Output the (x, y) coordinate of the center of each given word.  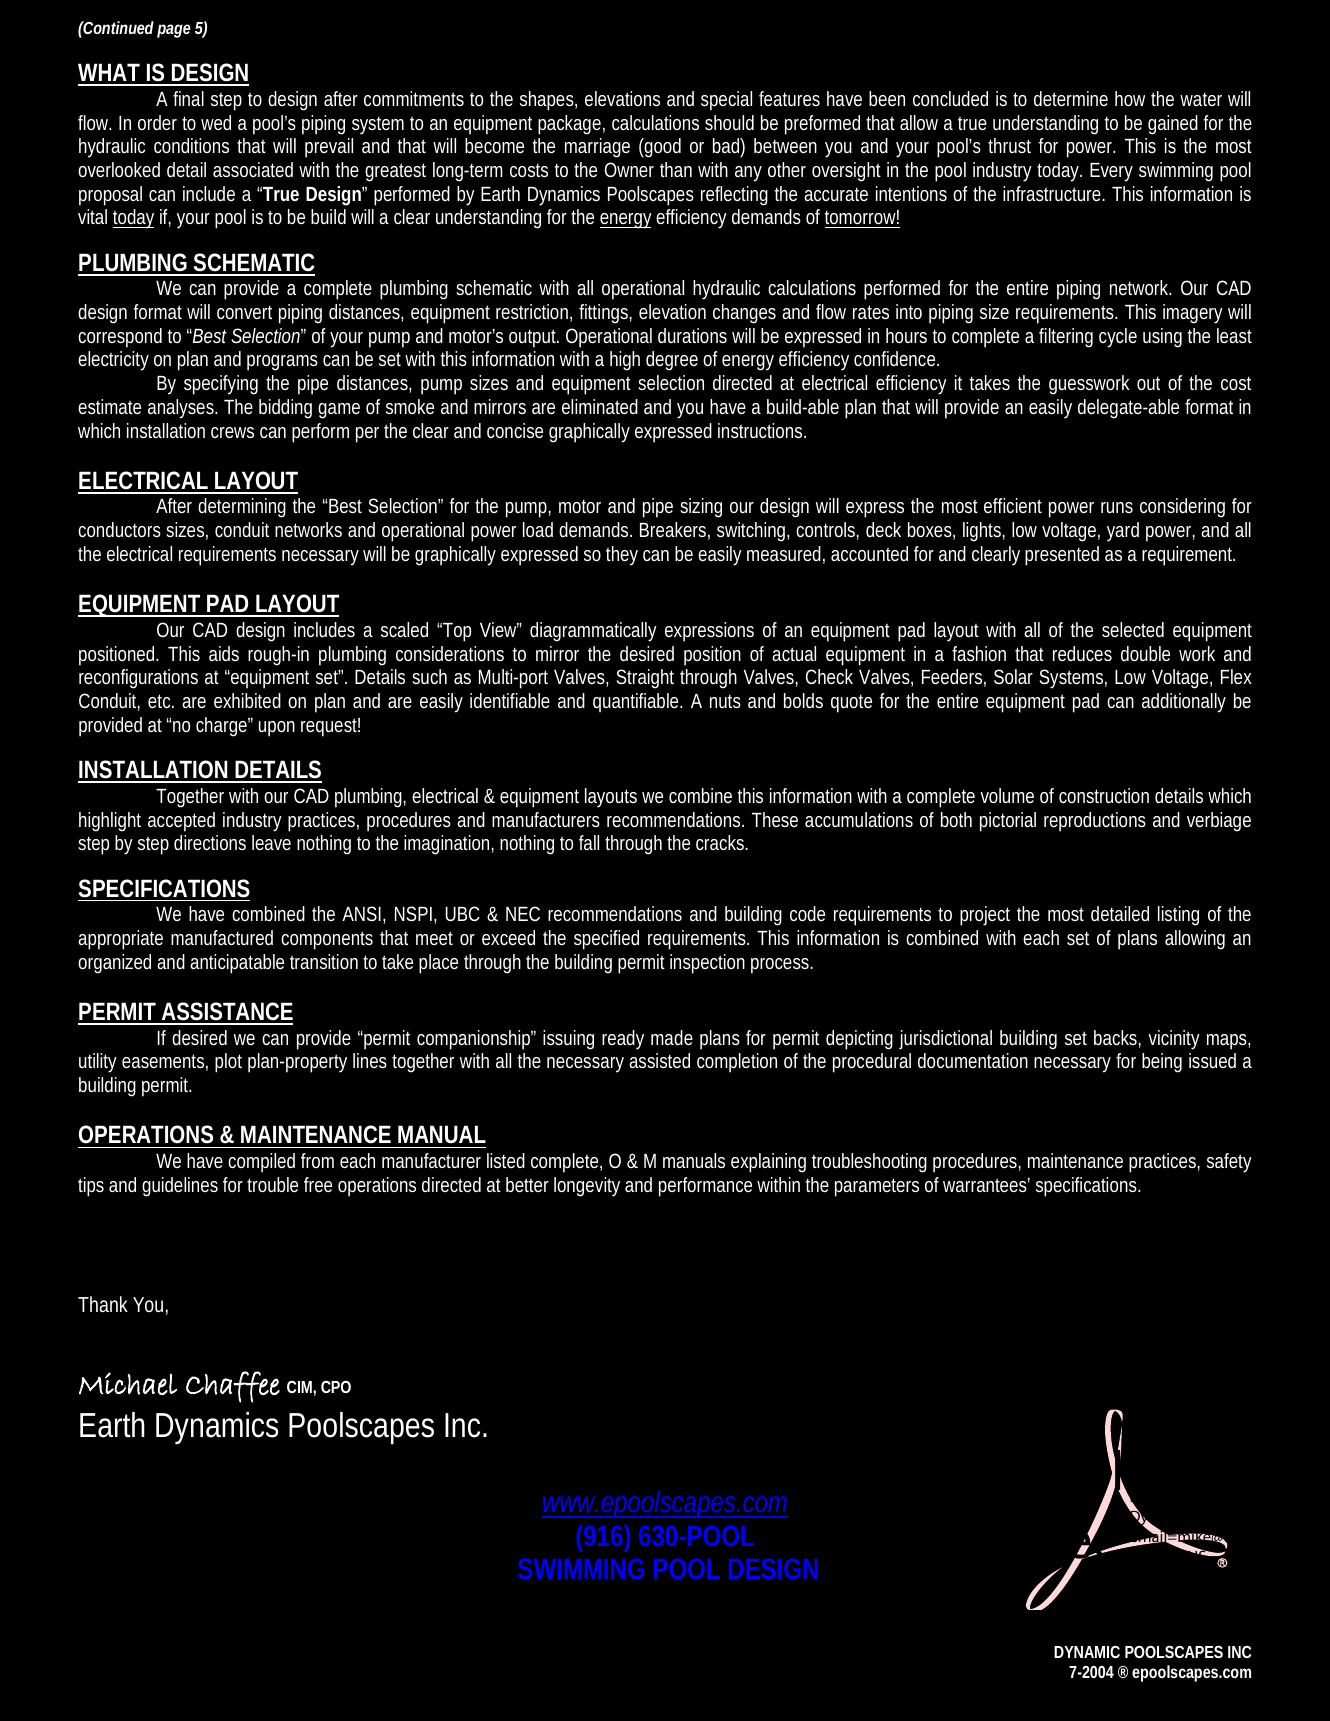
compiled (261, 1163)
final (188, 98)
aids (224, 653)
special (726, 101)
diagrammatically (593, 632)
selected (1133, 629)
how (1130, 98)
